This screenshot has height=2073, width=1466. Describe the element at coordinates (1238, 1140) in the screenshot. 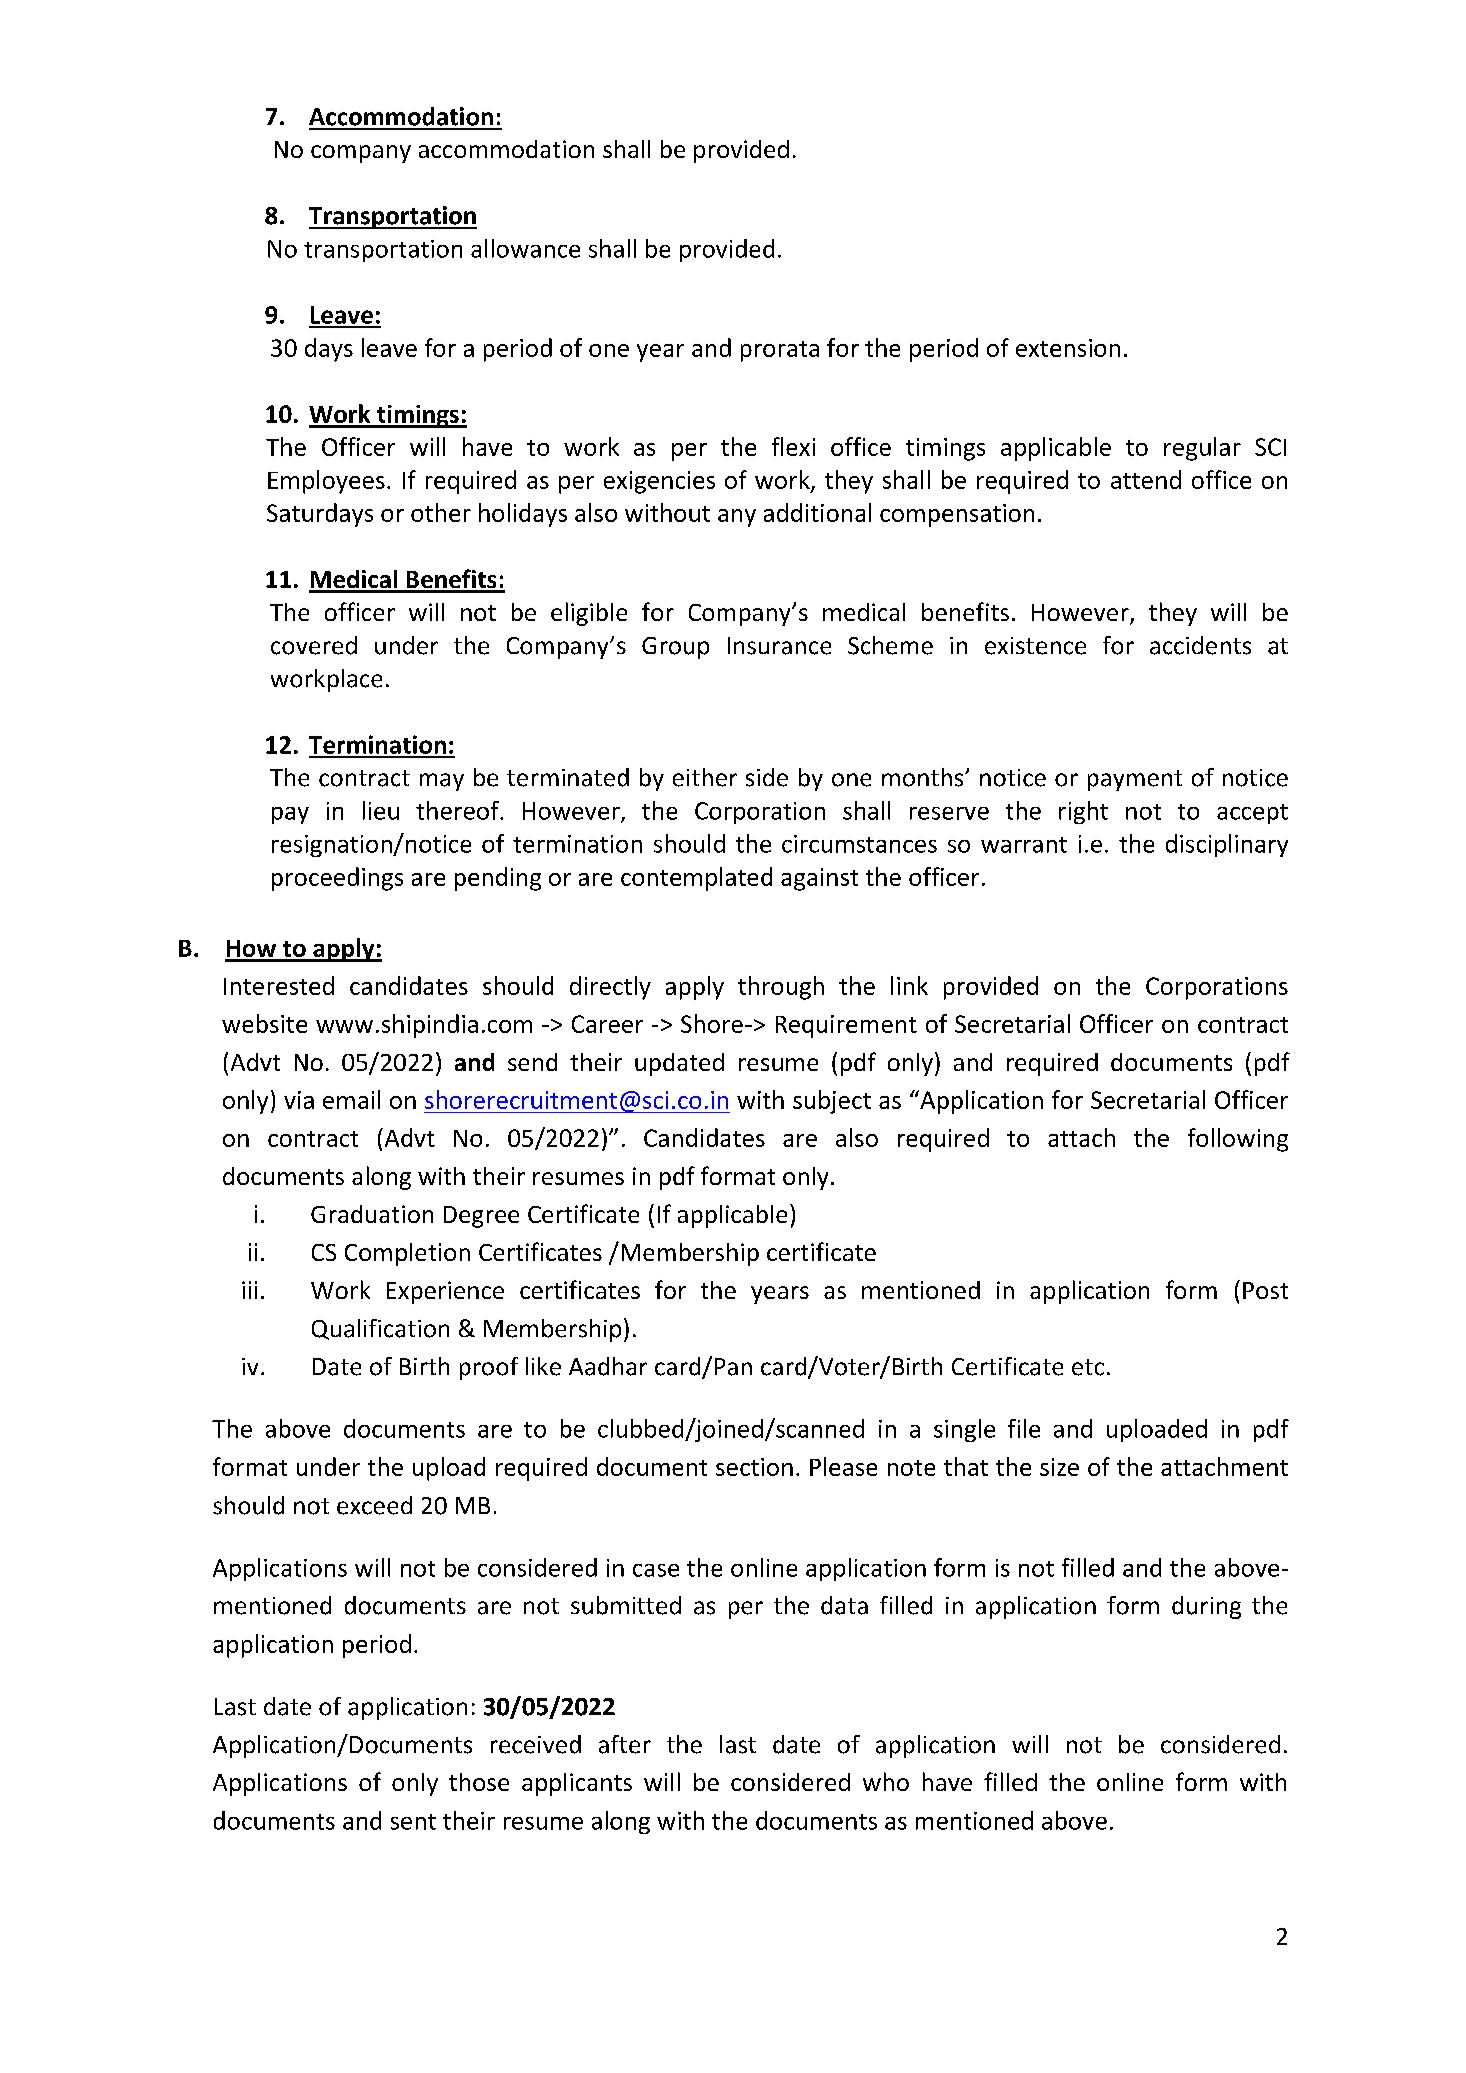

I see `following` at that location.
